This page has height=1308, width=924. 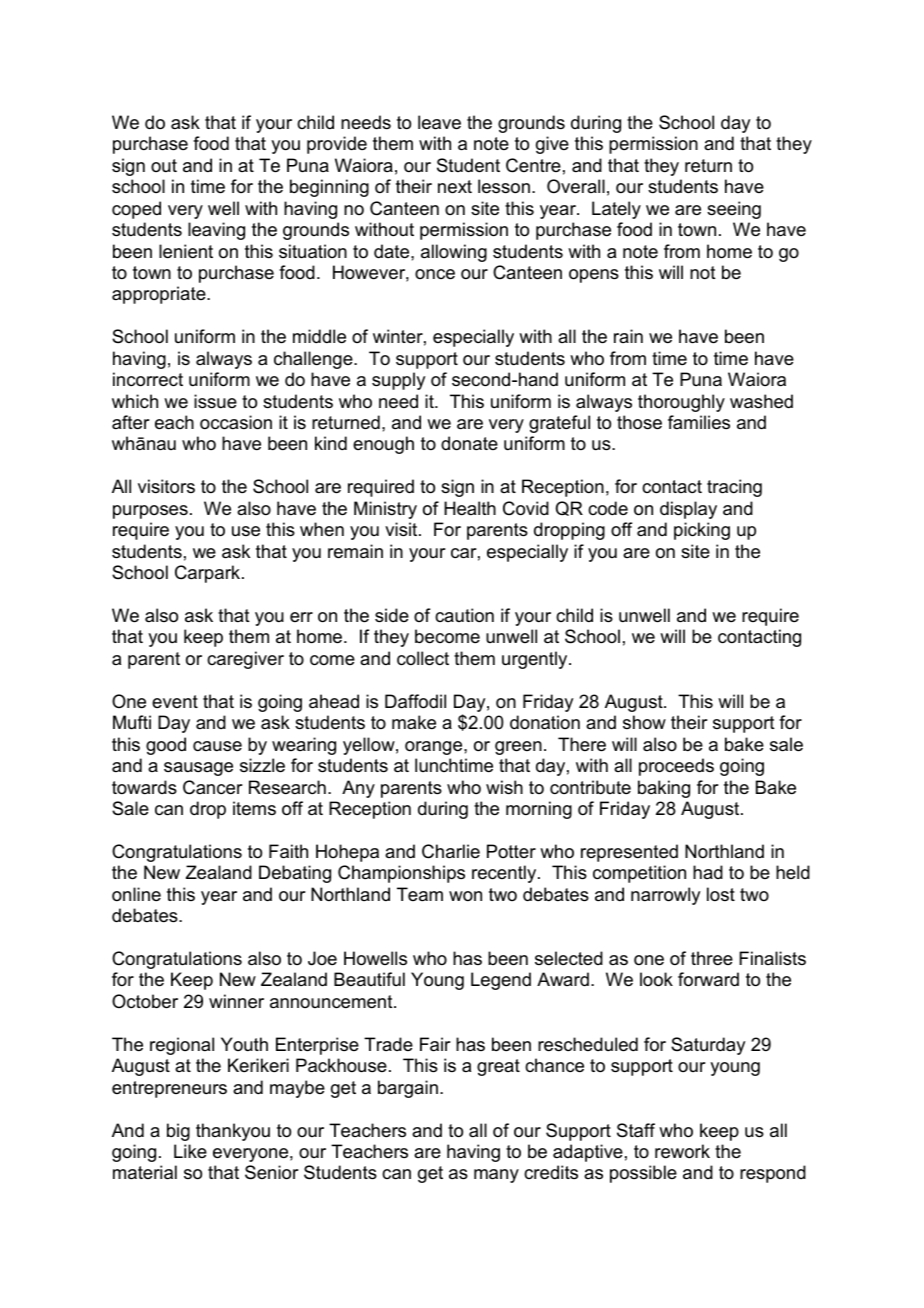 I want to click on collect, so click(x=423, y=658).
